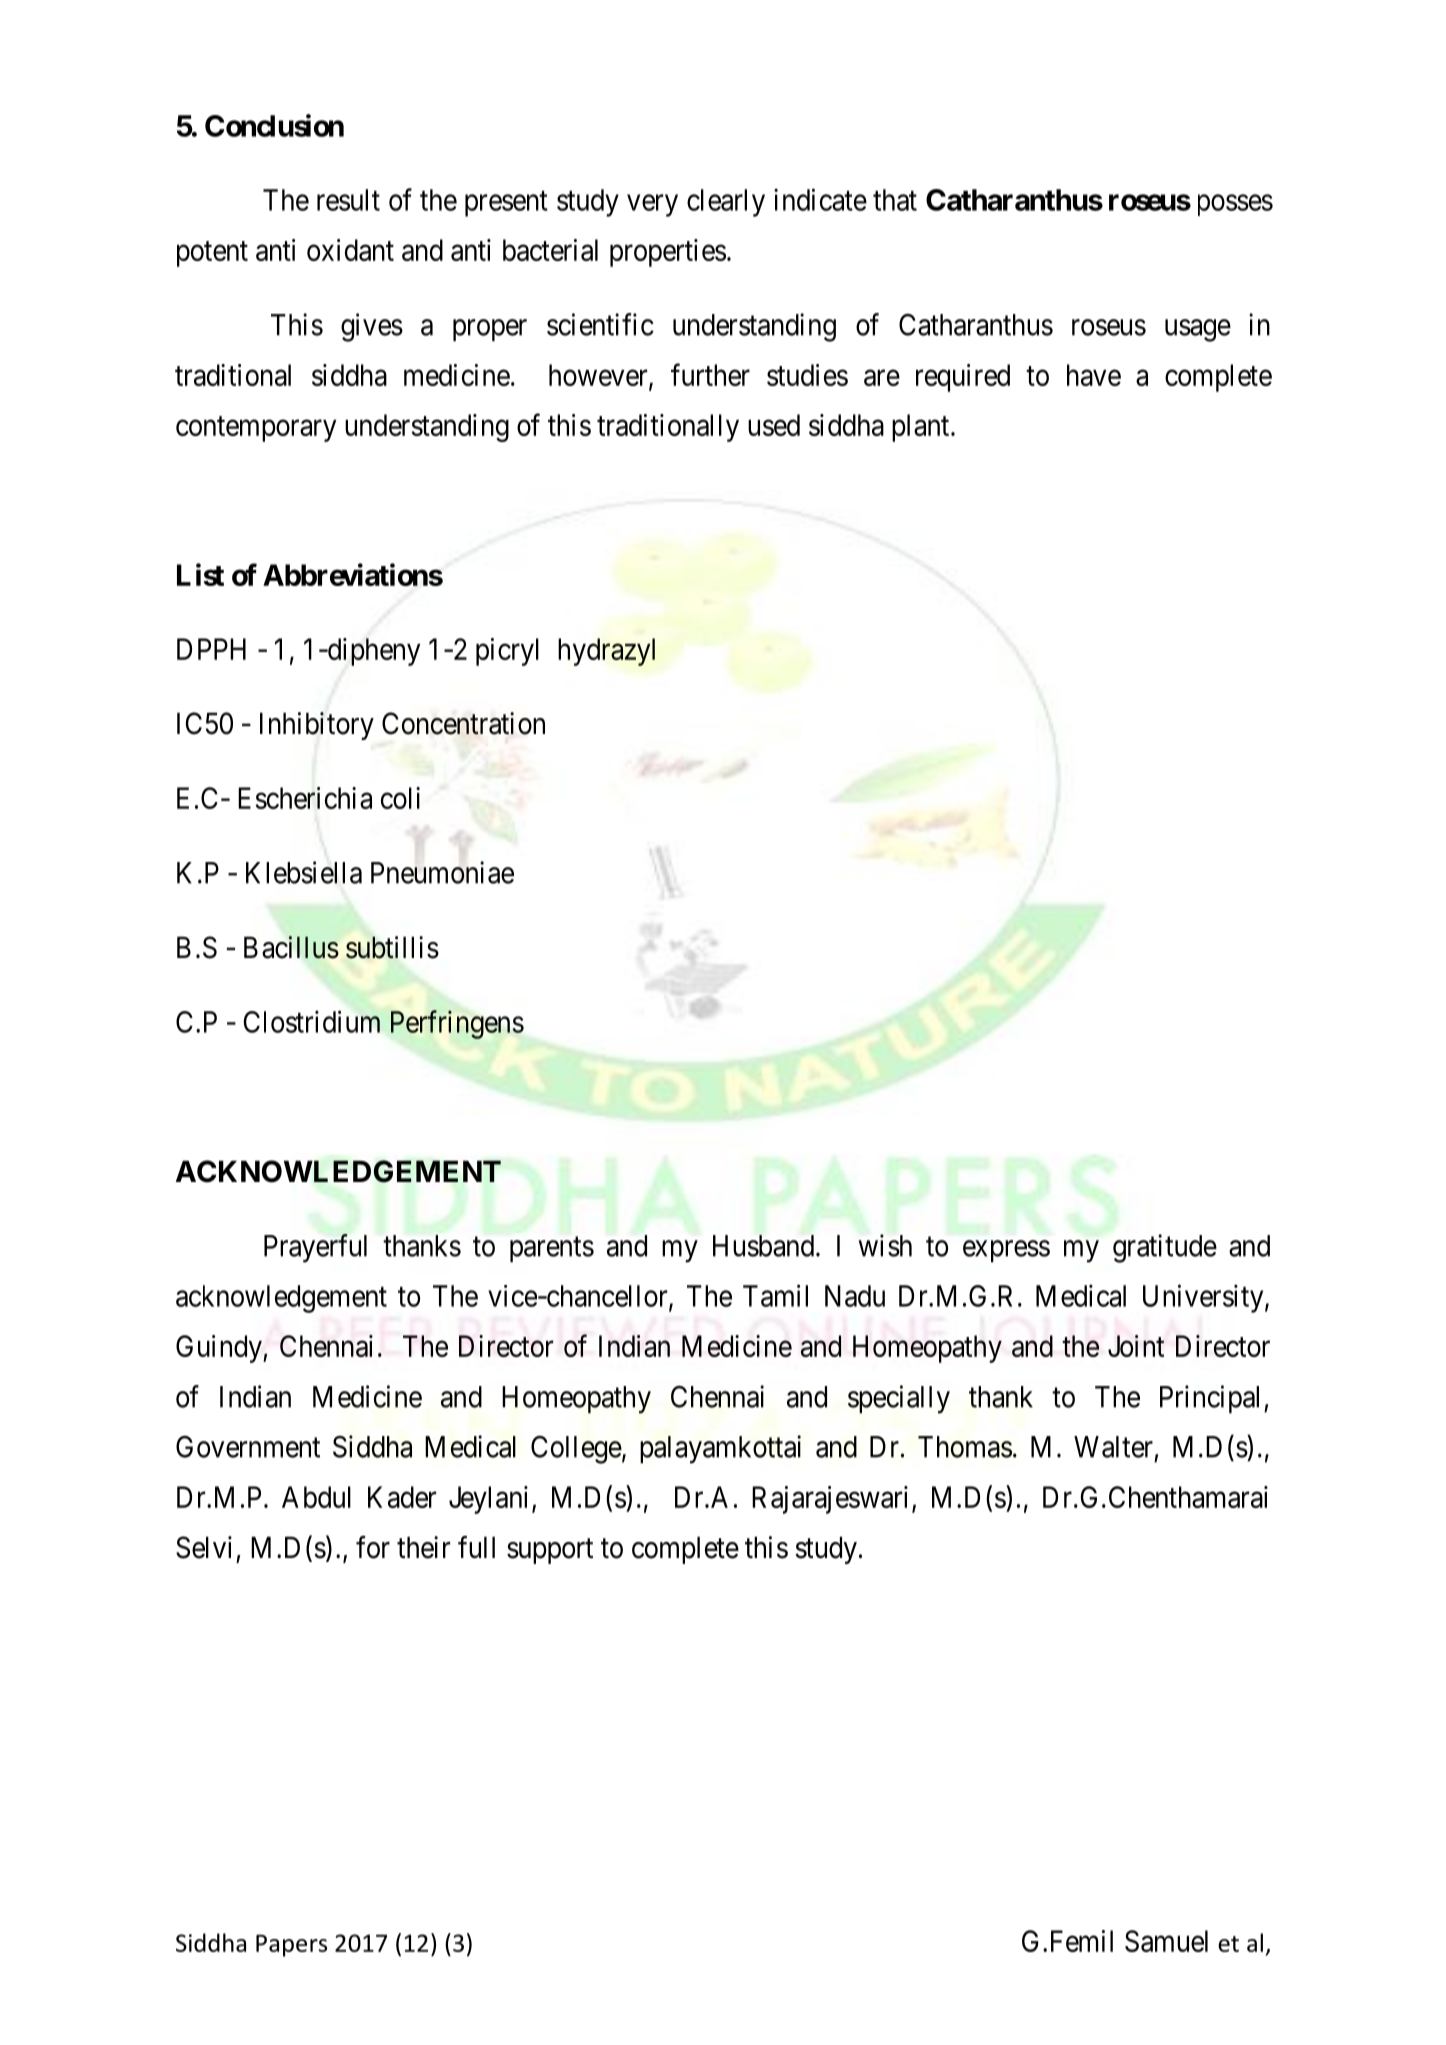 This document has width=1446, height=2045. Describe the element at coordinates (895, 200) in the document. I see `that` at that location.
